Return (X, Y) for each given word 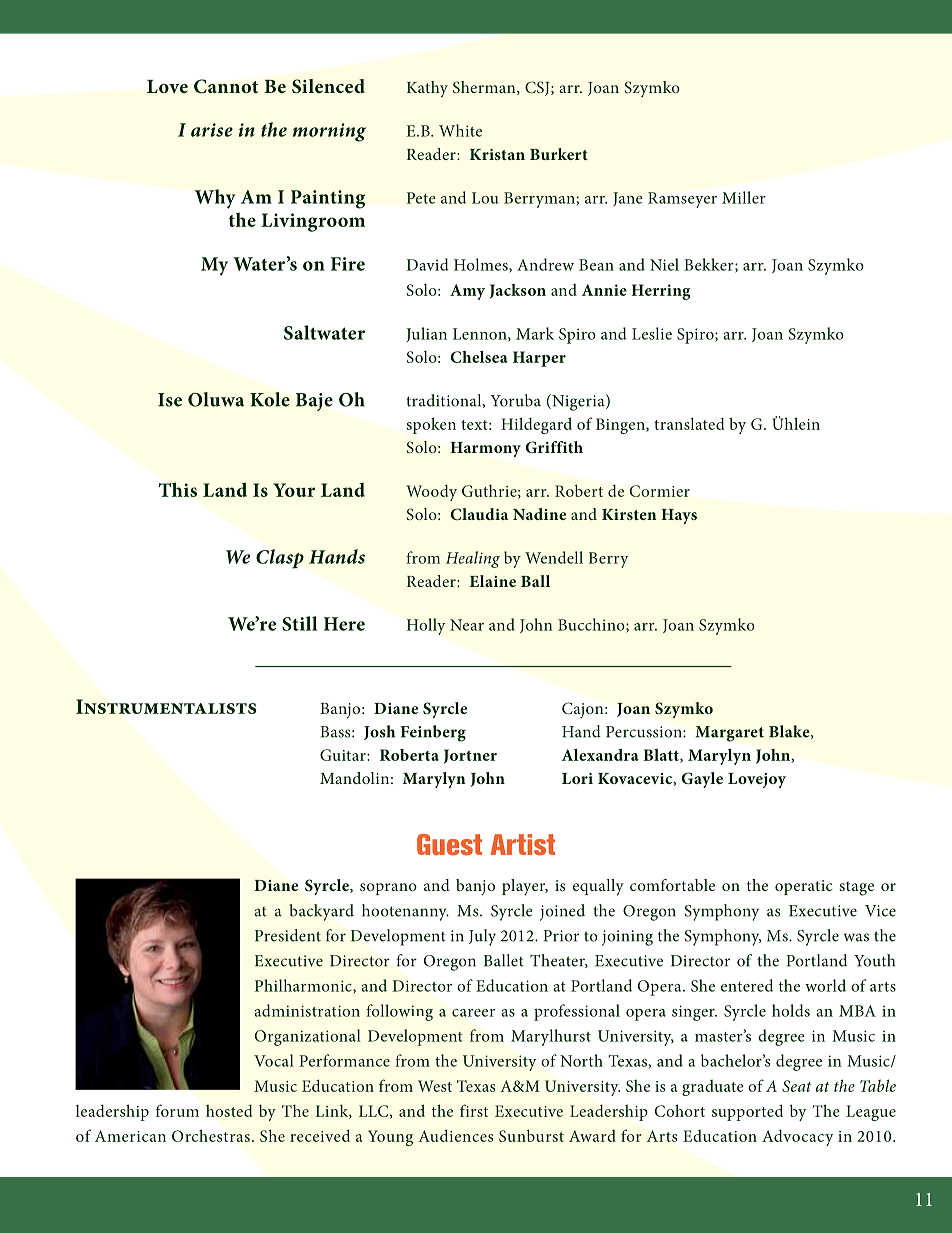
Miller (744, 197)
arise (212, 130)
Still (300, 623)
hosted (229, 1110)
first (474, 1110)
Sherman (485, 88)
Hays (679, 516)
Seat (796, 1086)
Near (467, 625)
